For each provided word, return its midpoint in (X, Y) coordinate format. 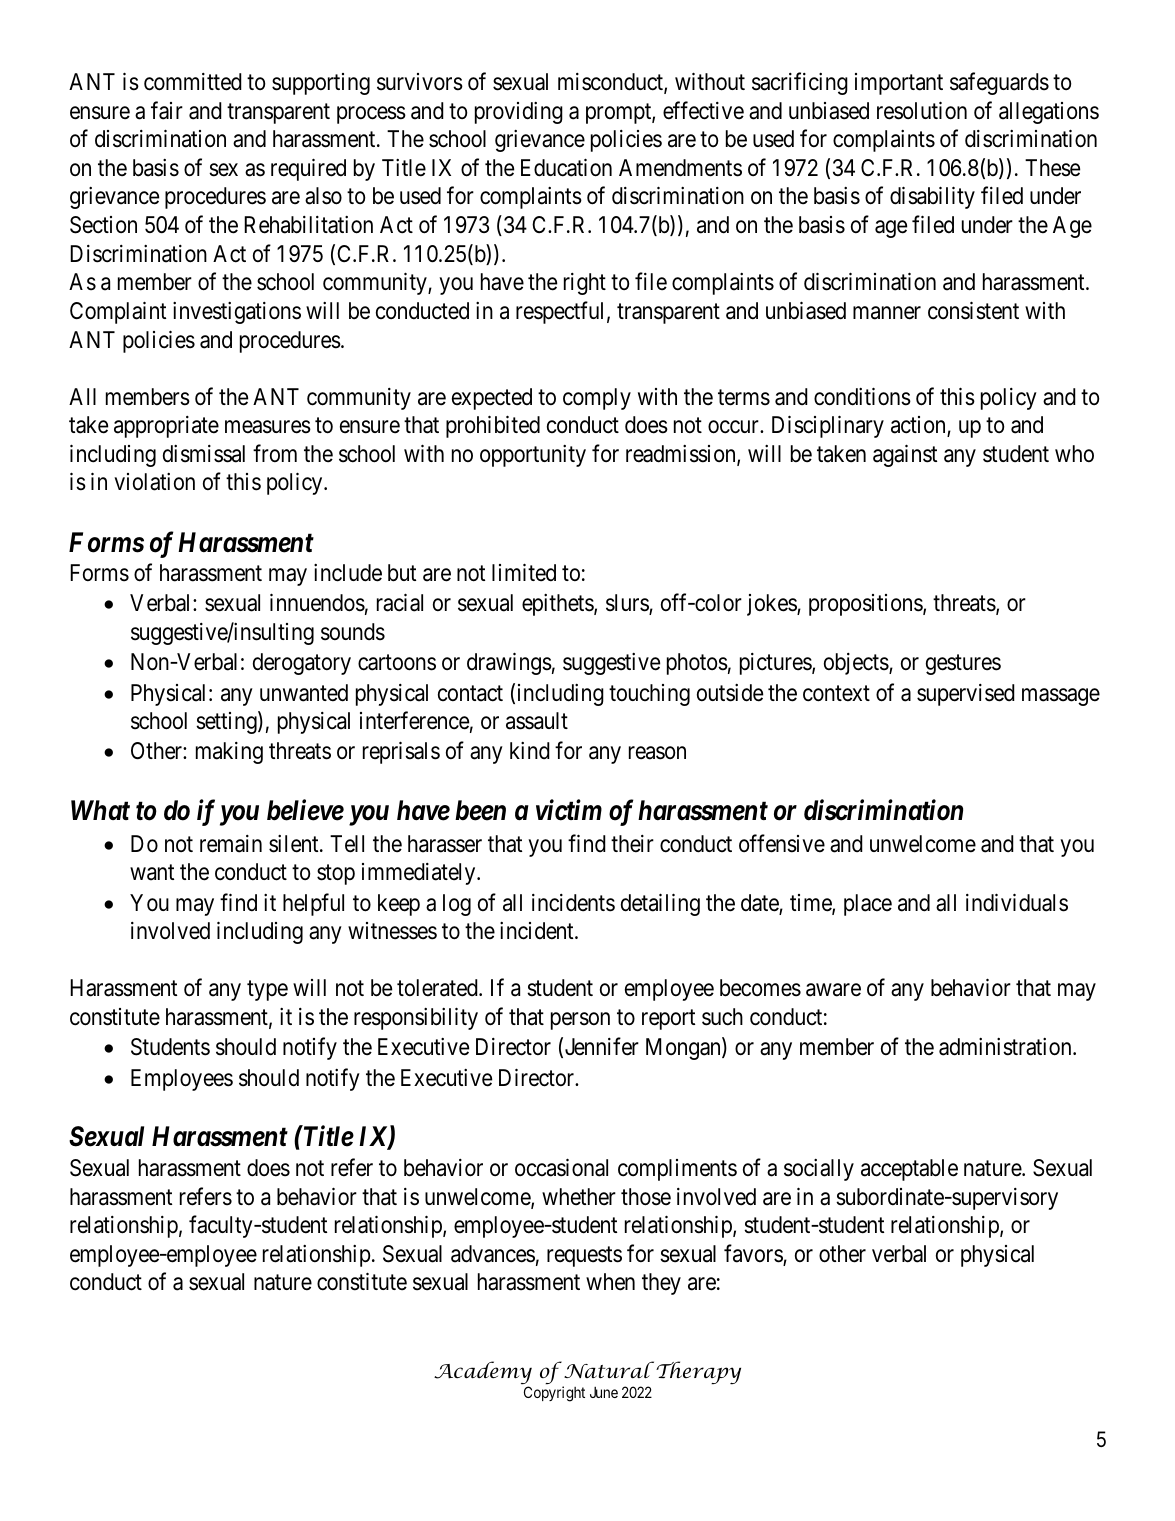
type (267, 991)
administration (1006, 1047)
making (229, 753)
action (919, 426)
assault (537, 721)
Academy (483, 1374)
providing (519, 113)
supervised (966, 695)
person (580, 1021)
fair (167, 110)
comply (597, 399)
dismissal (204, 454)
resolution (922, 110)
